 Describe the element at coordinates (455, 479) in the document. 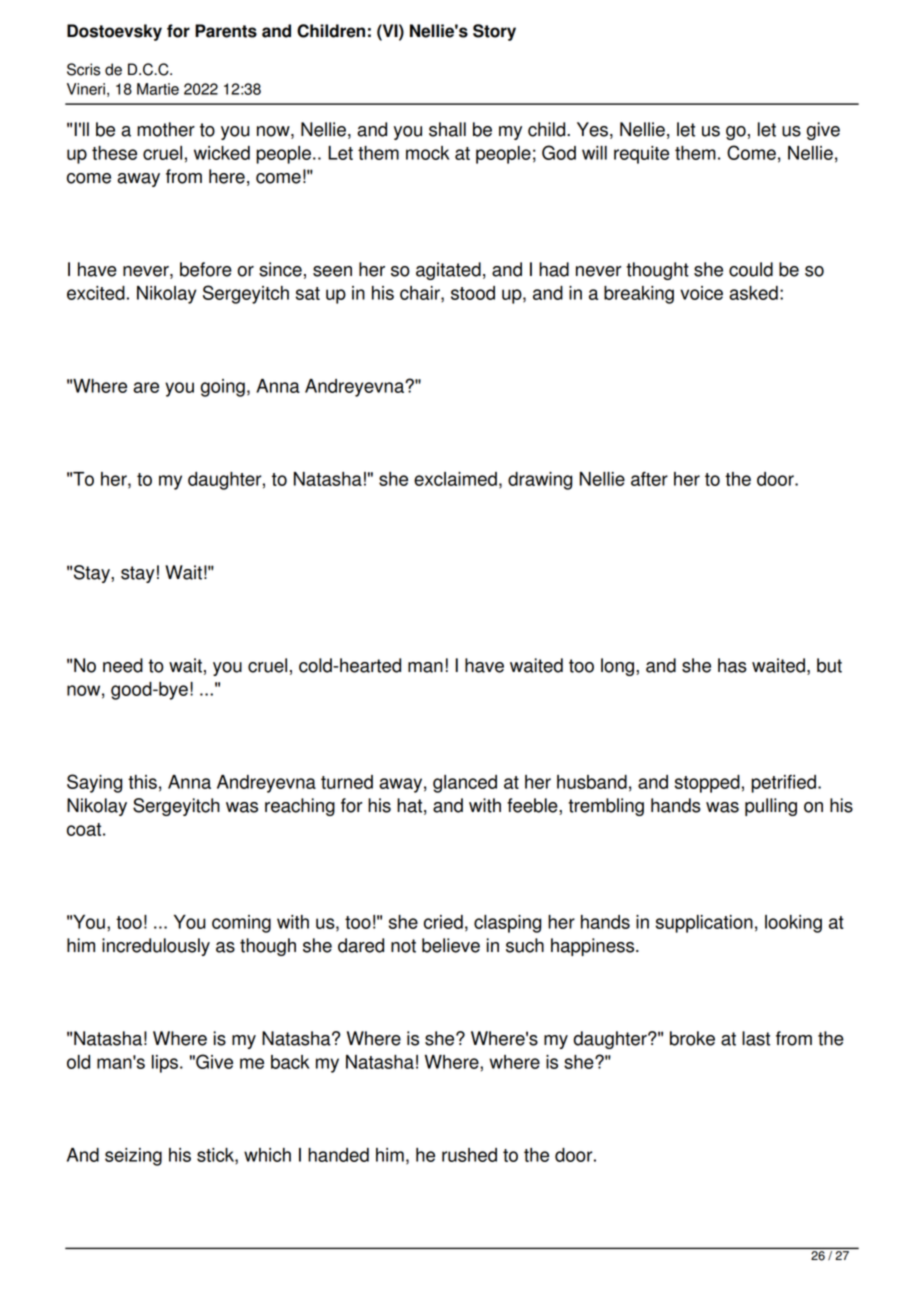

I see `exclaimed` at that location.
